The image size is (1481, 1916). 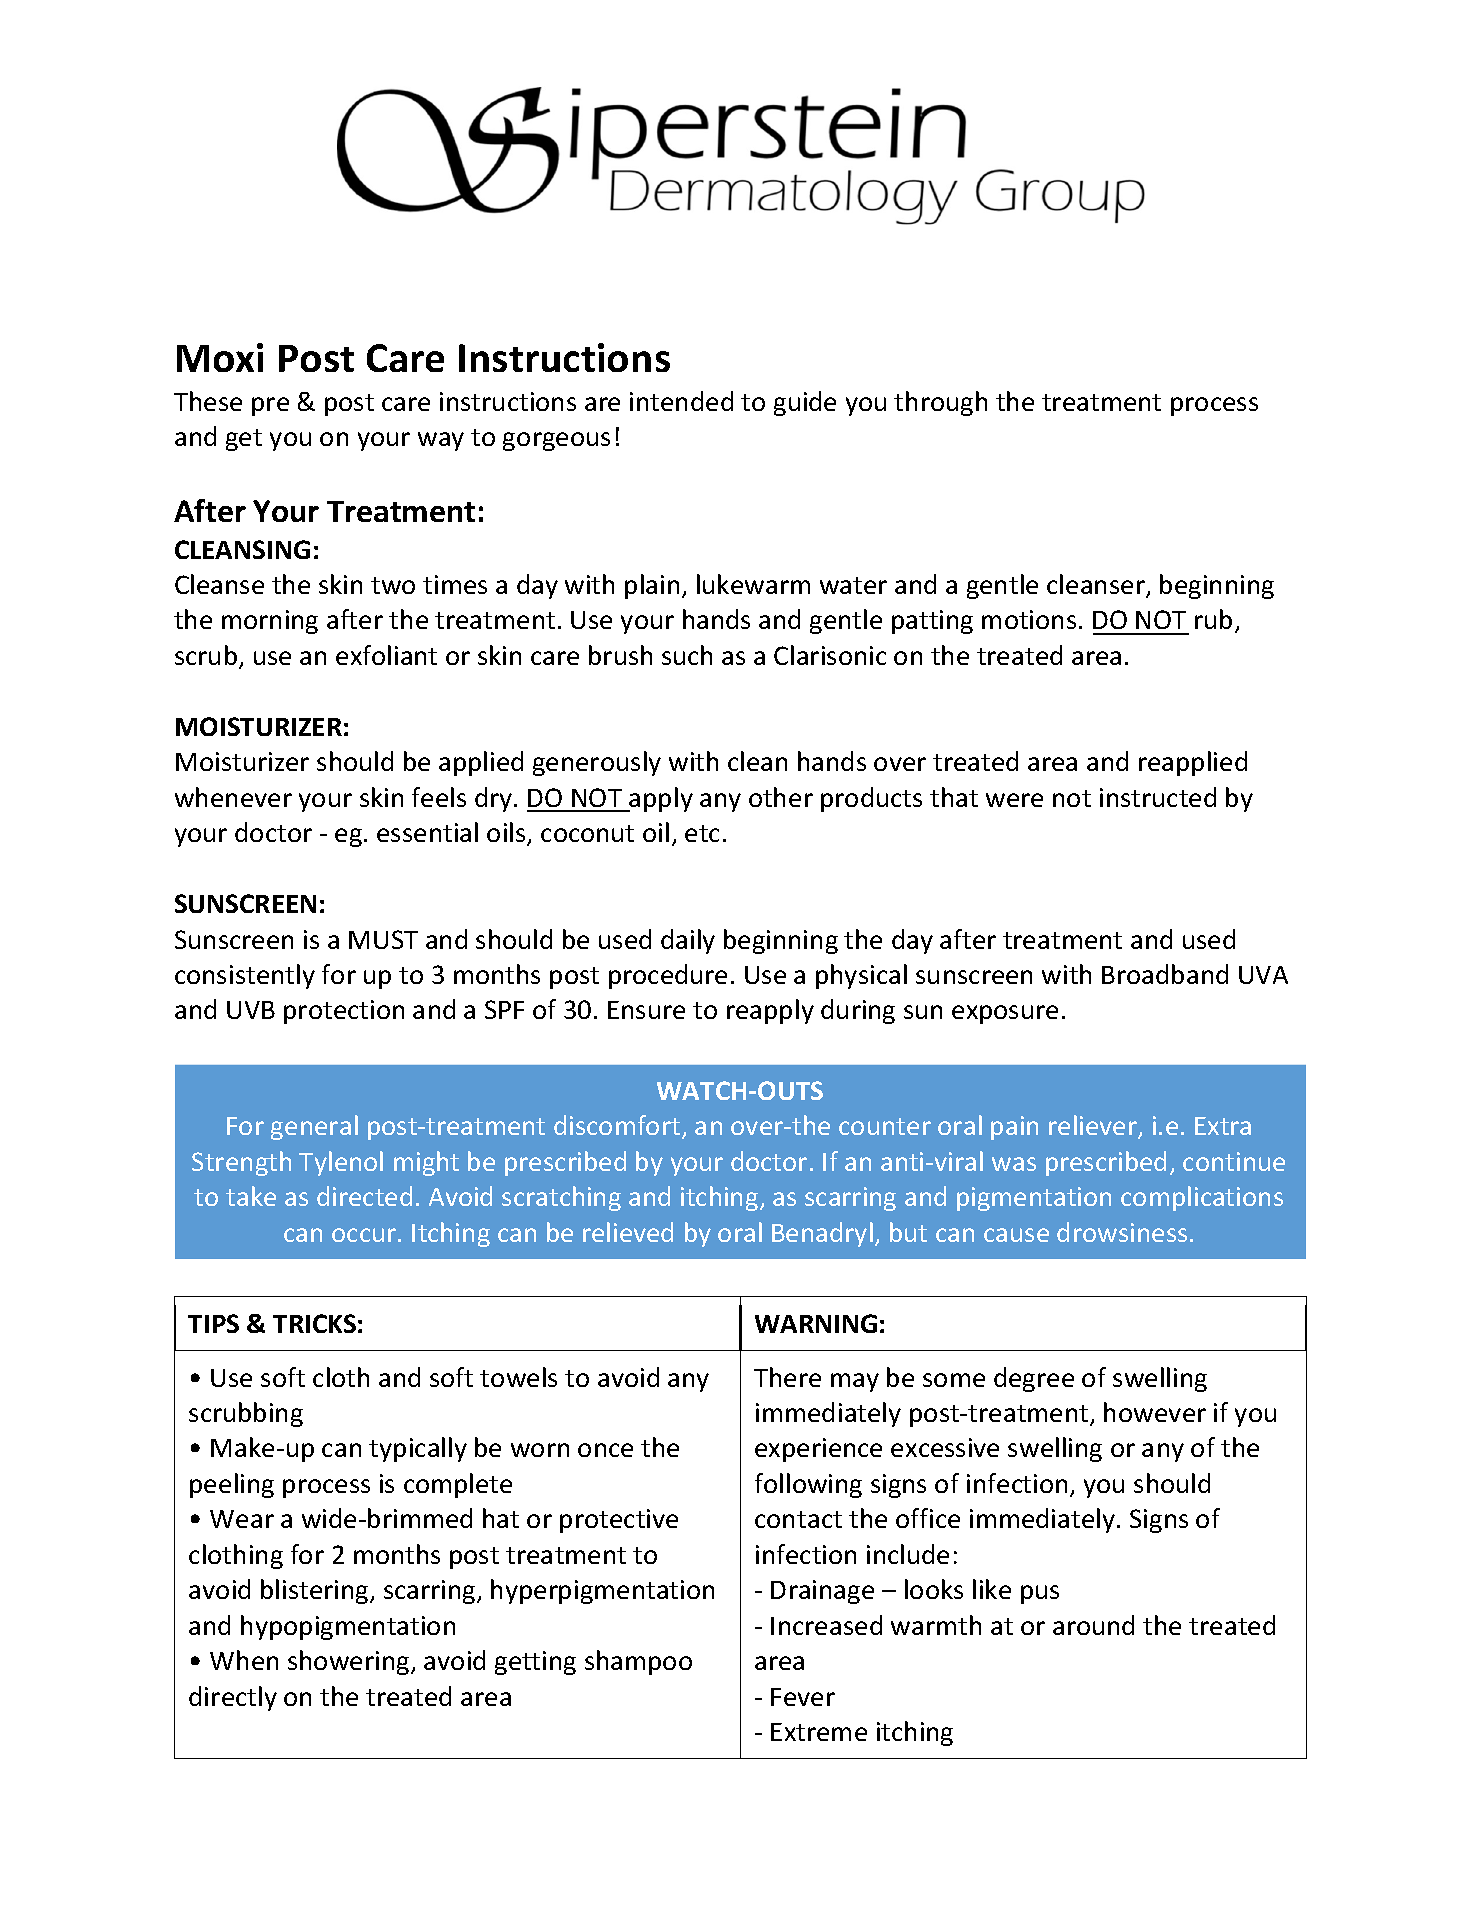 I want to click on Fever, so click(x=803, y=1697).
